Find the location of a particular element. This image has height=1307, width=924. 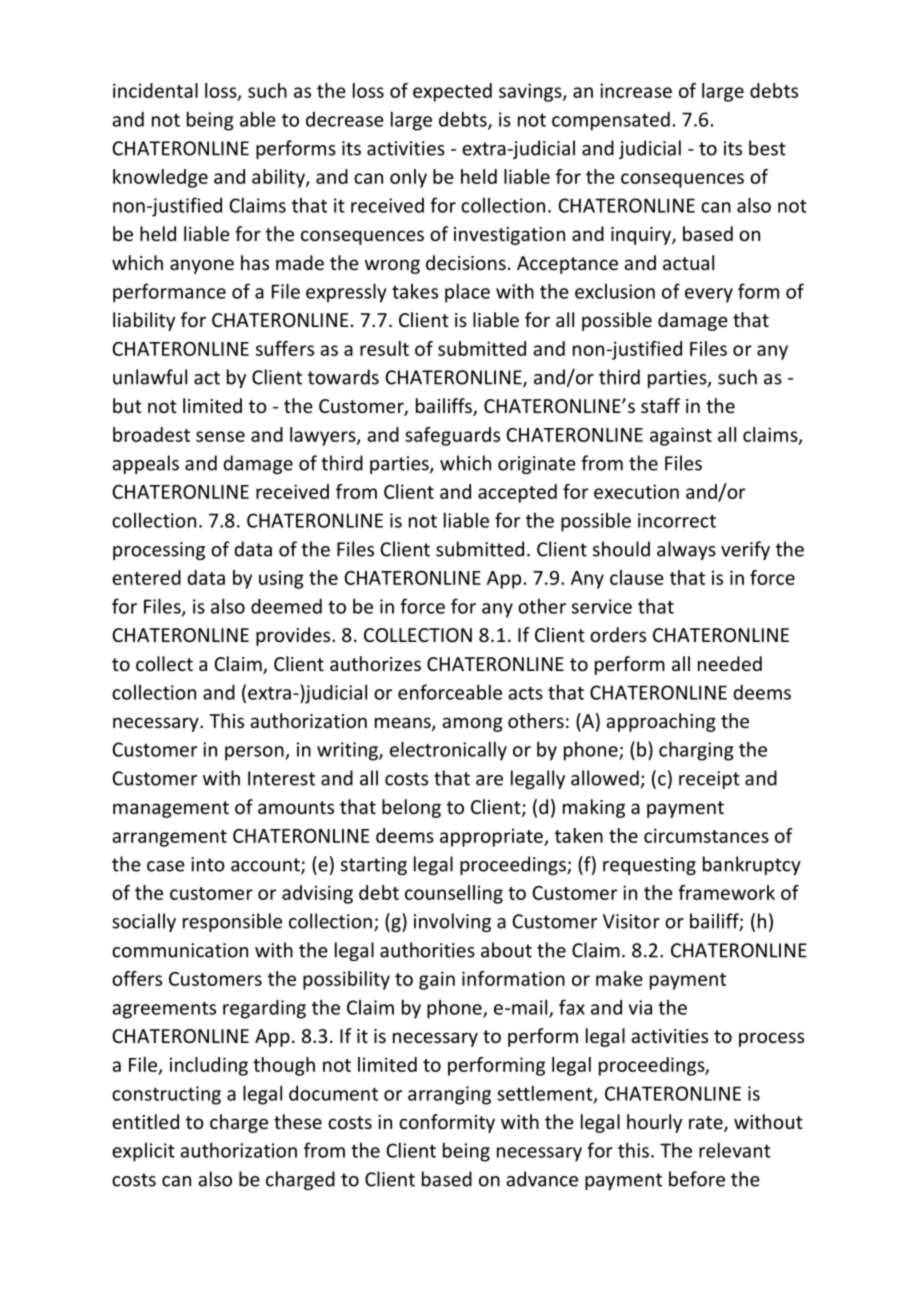

needed is located at coordinates (730, 663).
